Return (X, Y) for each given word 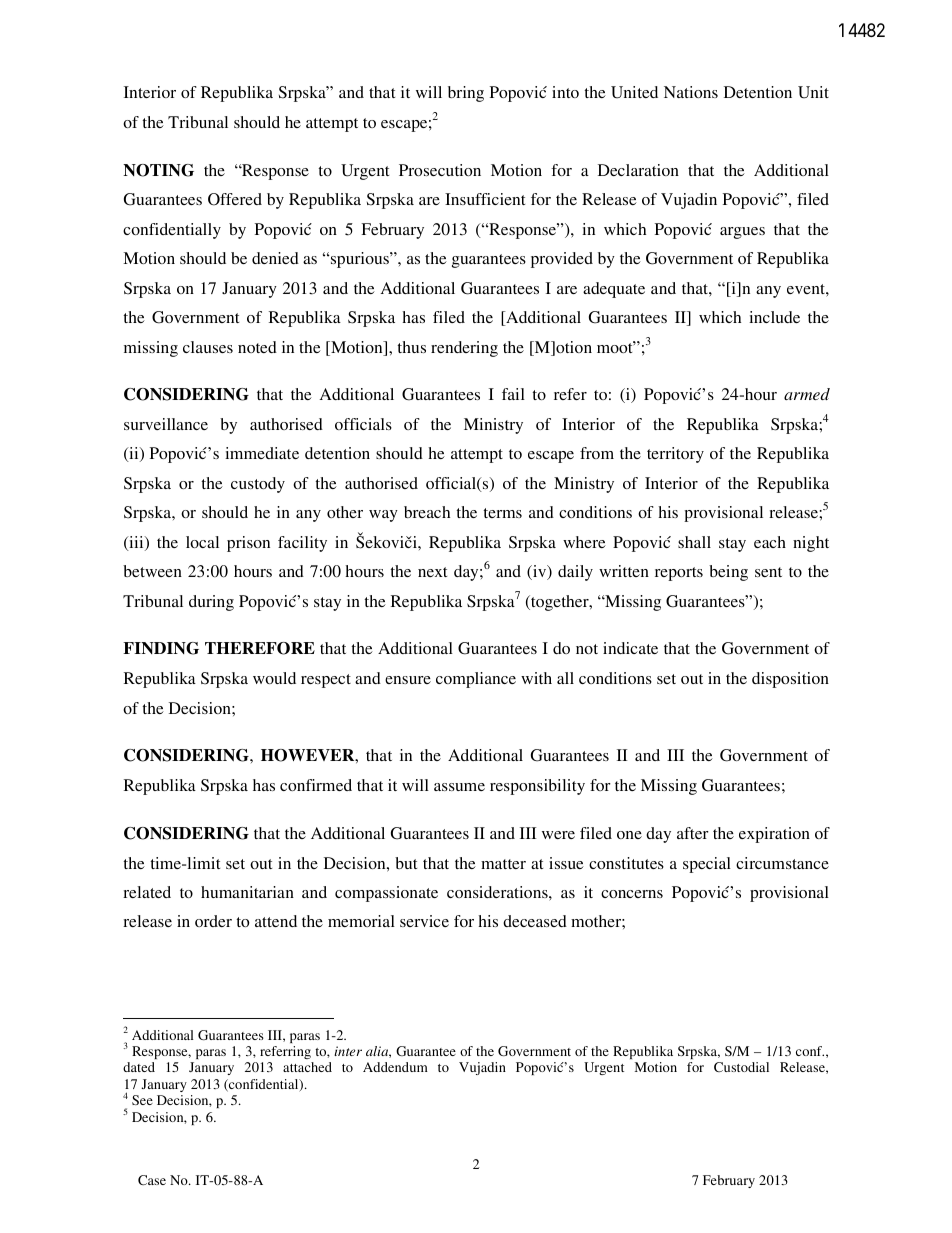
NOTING (158, 170)
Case (152, 1180)
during (211, 603)
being (728, 573)
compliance (476, 680)
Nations (691, 92)
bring (466, 94)
